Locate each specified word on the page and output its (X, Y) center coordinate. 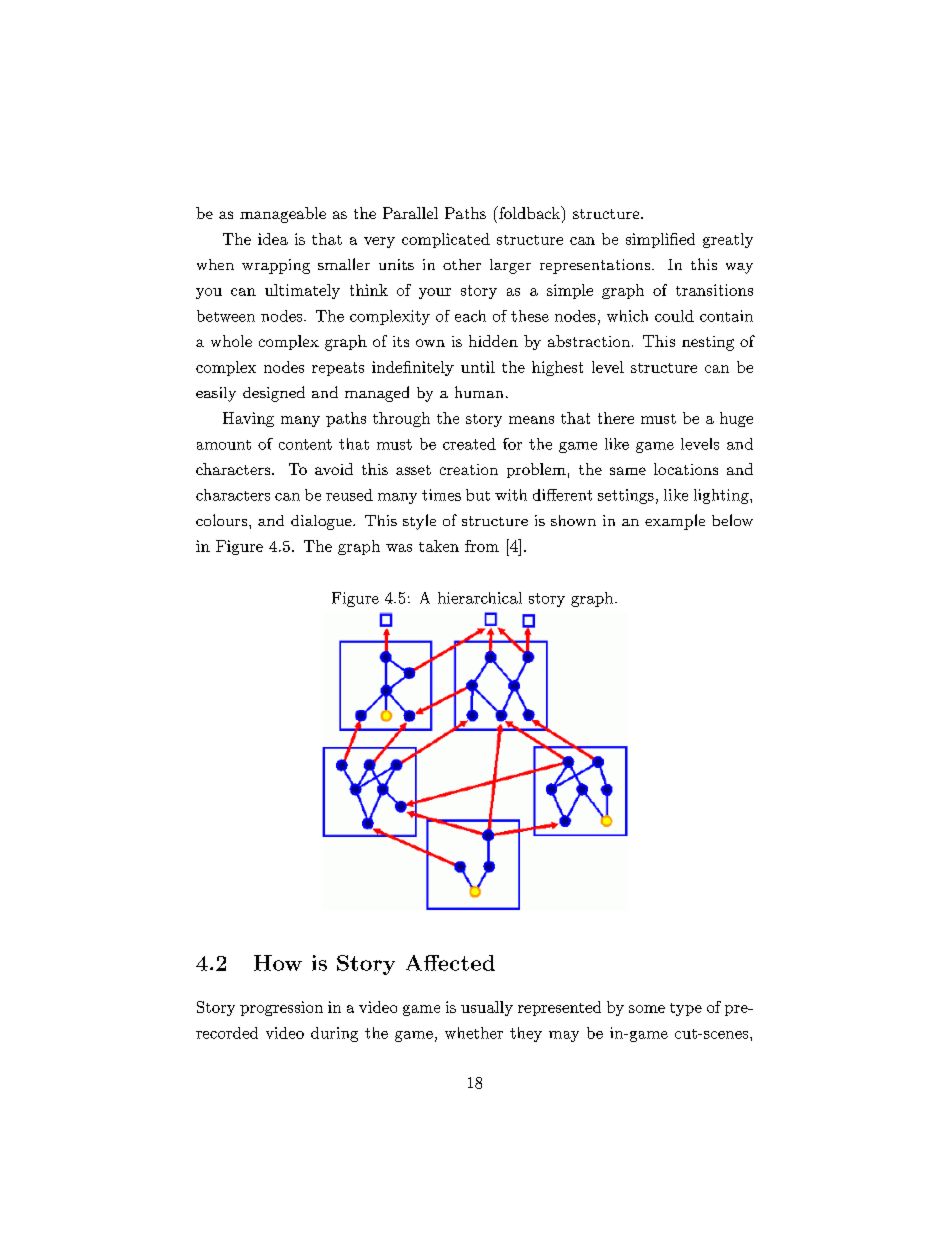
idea (273, 239)
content (305, 444)
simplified (660, 240)
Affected (450, 963)
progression (281, 1008)
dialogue (322, 522)
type (686, 1009)
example (675, 522)
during (334, 1034)
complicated (446, 240)
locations (686, 469)
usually (487, 1008)
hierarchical (480, 598)
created (469, 444)
